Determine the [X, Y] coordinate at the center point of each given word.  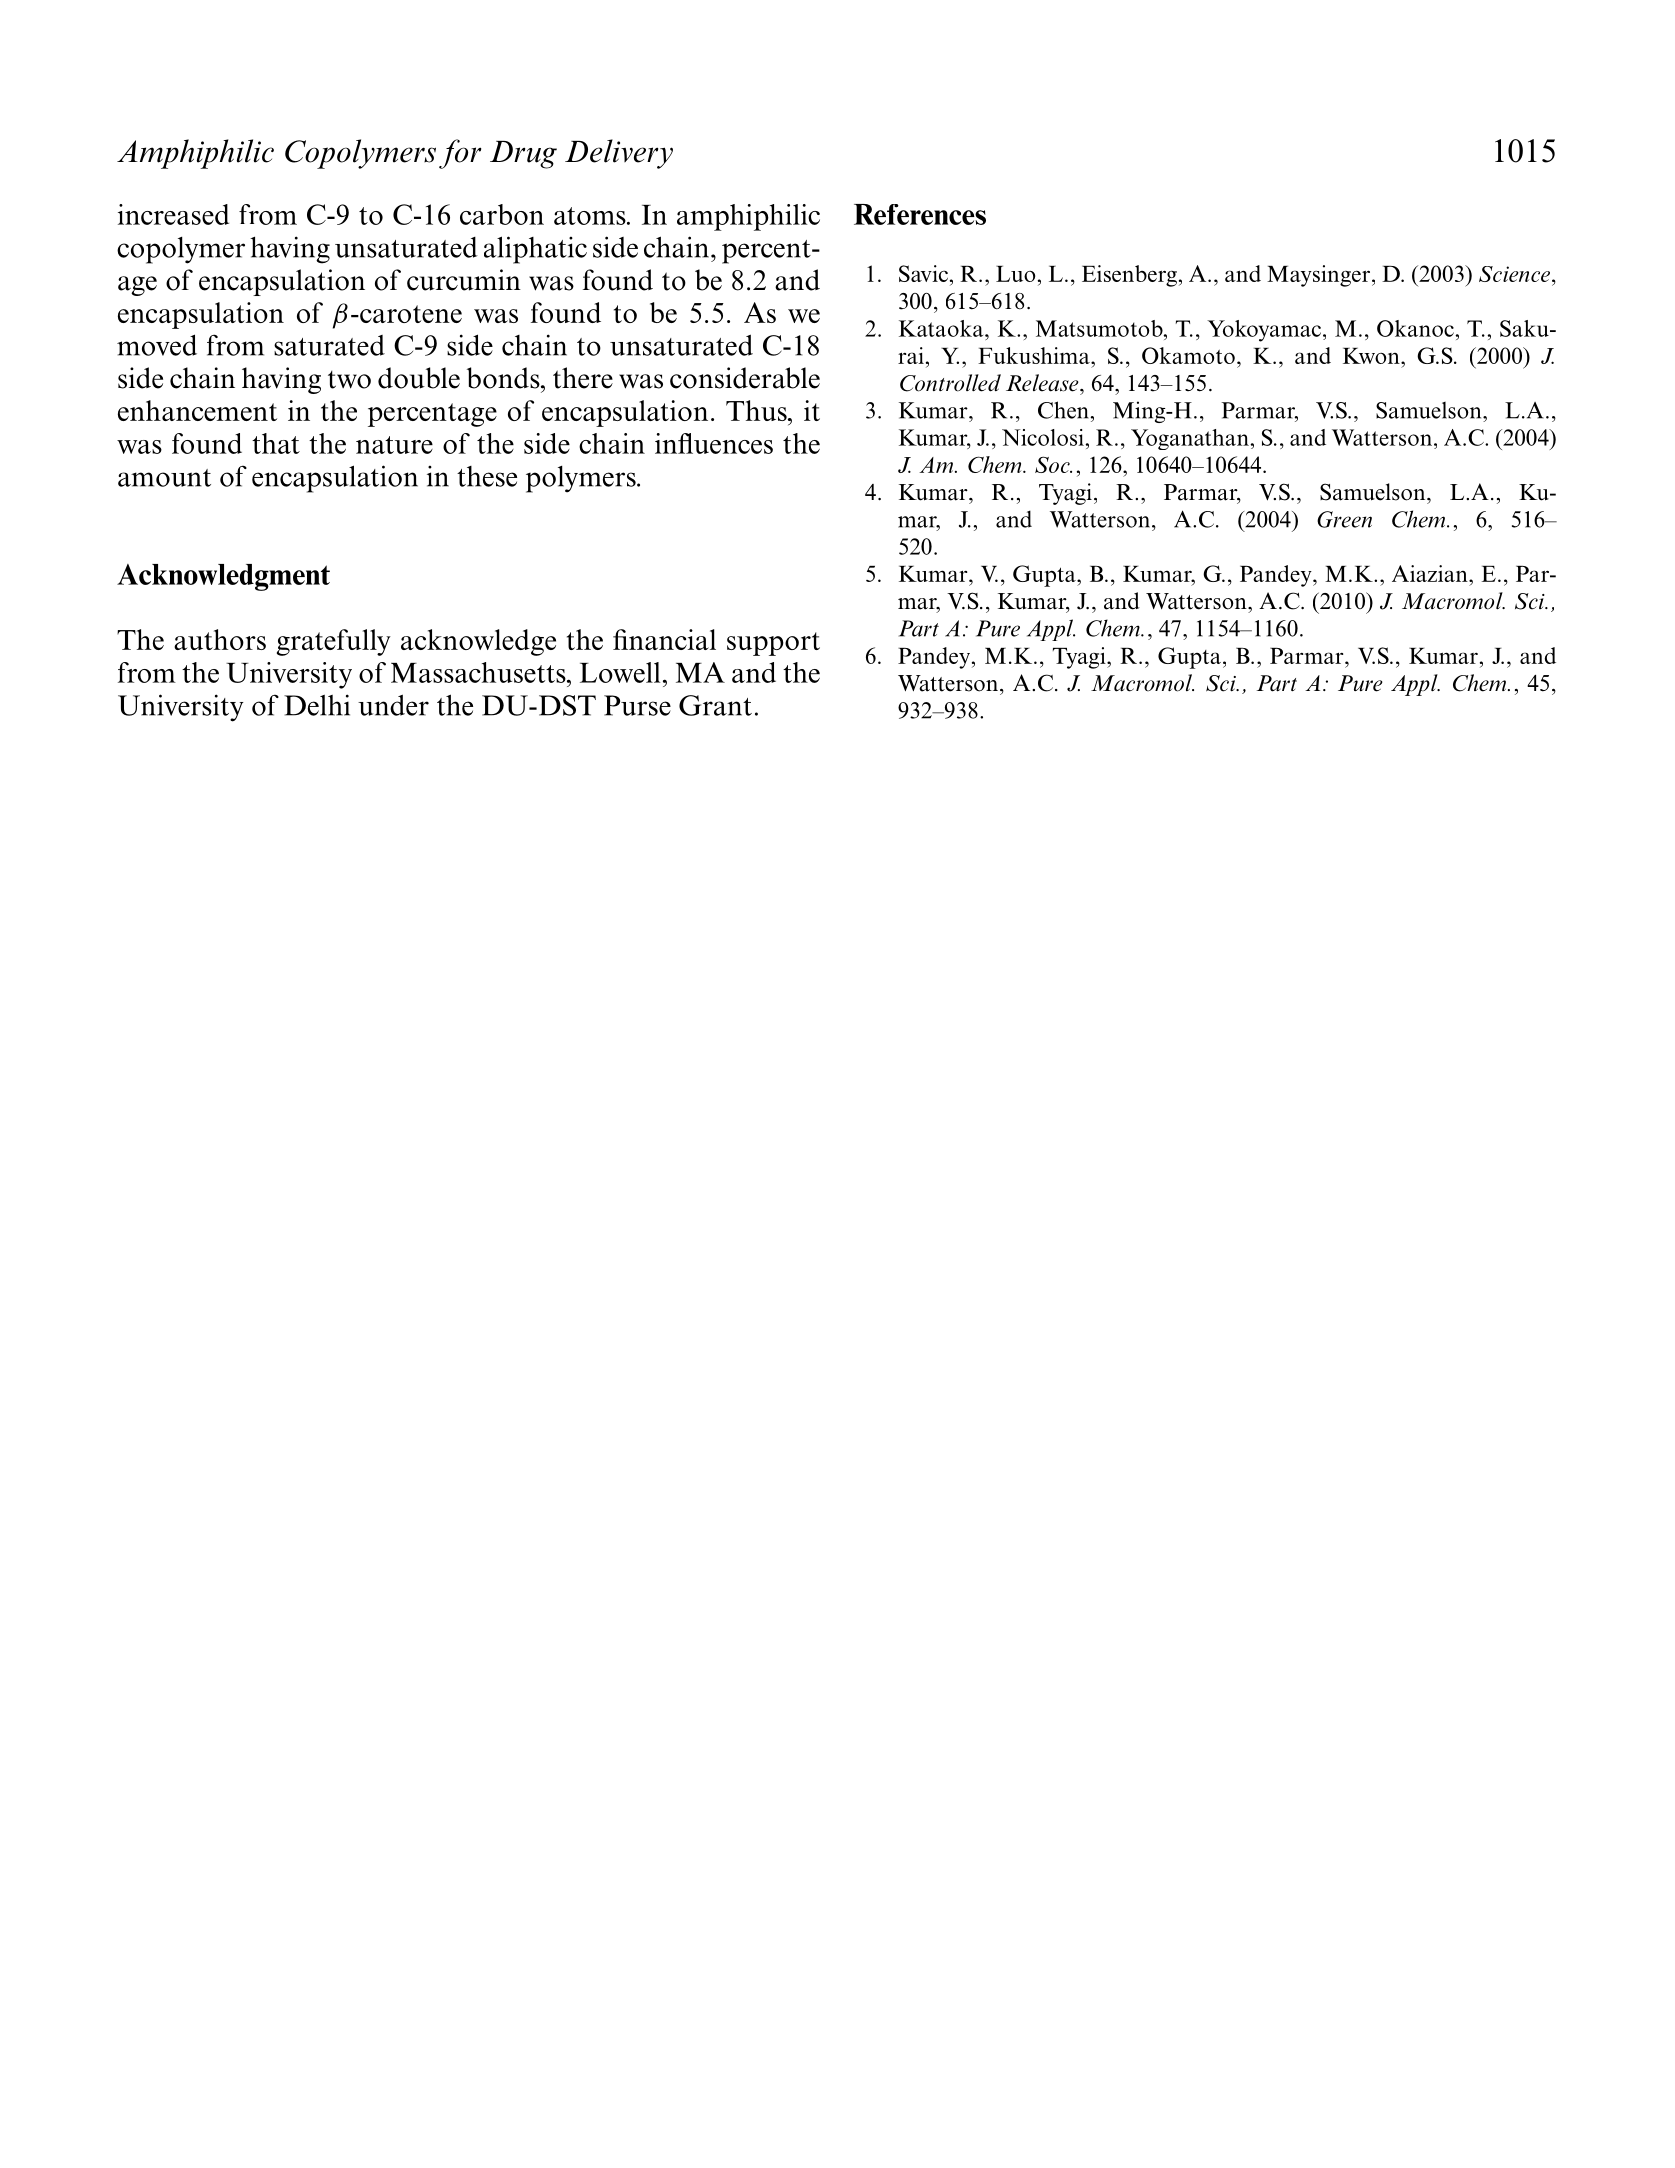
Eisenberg [1129, 276]
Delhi [317, 705]
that [276, 443]
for [460, 154]
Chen [1064, 410]
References [920, 214]
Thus [757, 410]
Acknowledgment [223, 577]
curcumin [464, 280]
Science [1516, 274]
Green [1344, 519]
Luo [1015, 274]
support [773, 644]
